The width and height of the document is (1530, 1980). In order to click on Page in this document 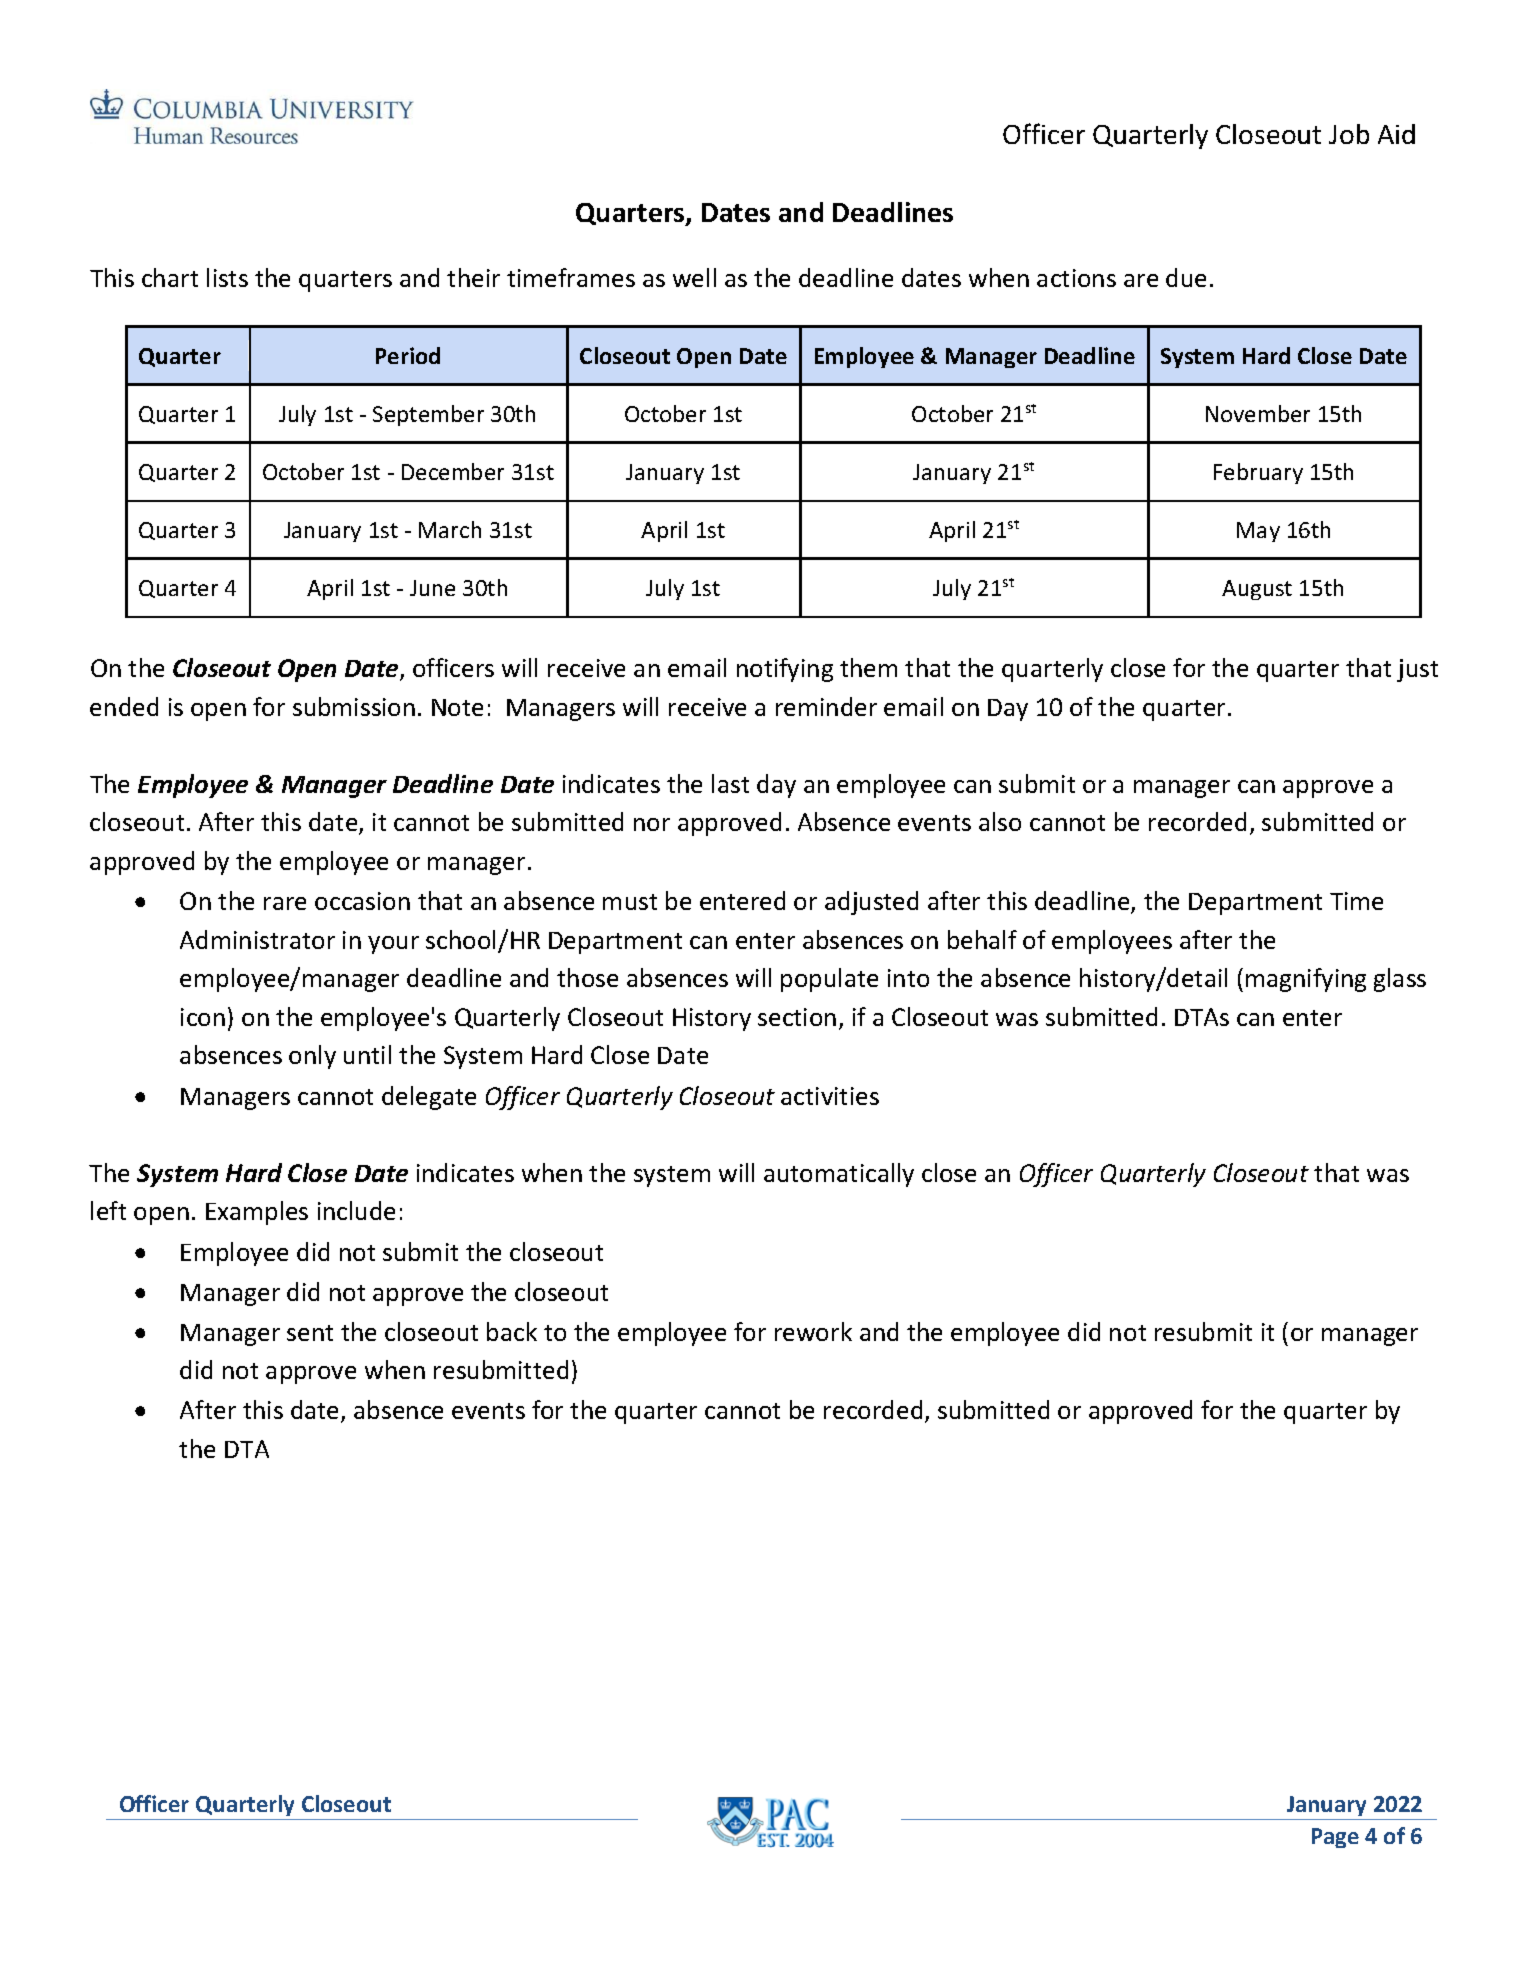, I will do `click(1335, 1838)`.
